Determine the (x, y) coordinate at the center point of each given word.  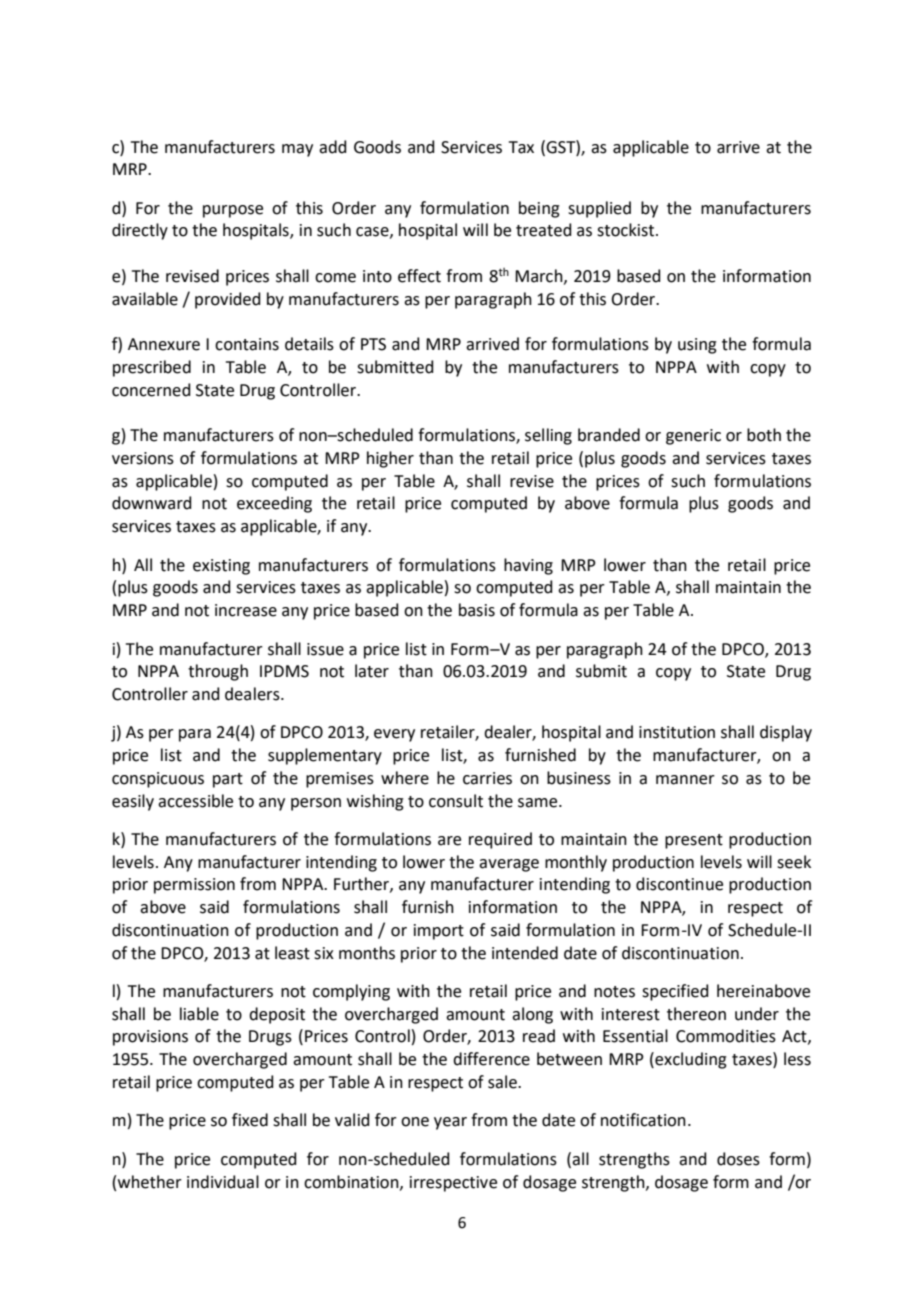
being (539, 209)
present (694, 841)
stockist (627, 230)
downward (152, 503)
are (449, 841)
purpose (233, 211)
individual (223, 1182)
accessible (195, 801)
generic (693, 437)
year (450, 1123)
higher (390, 459)
